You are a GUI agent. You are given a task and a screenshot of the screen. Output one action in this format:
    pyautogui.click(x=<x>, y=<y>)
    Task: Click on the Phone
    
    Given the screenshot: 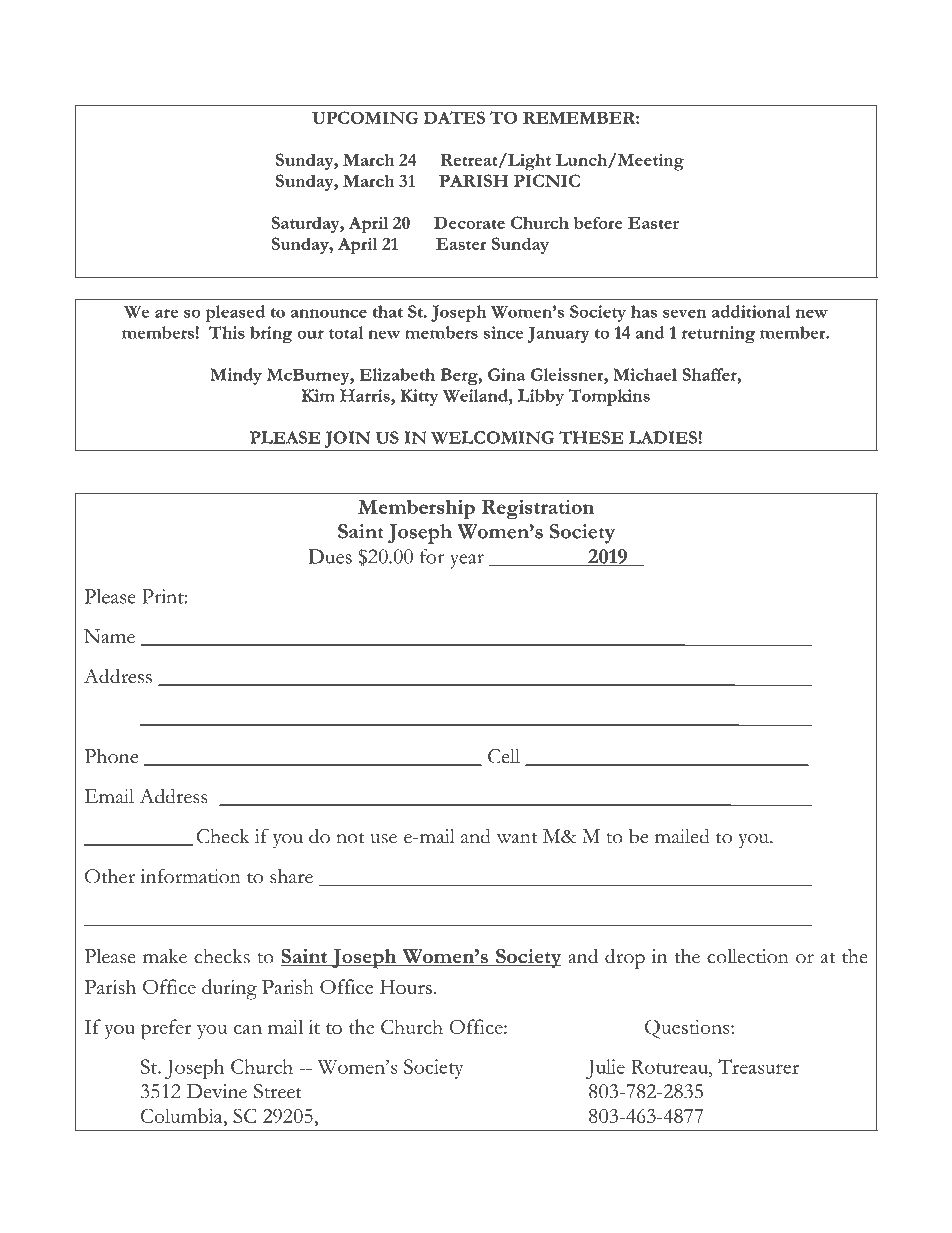 What is the action you would take?
    pyautogui.click(x=111, y=756)
